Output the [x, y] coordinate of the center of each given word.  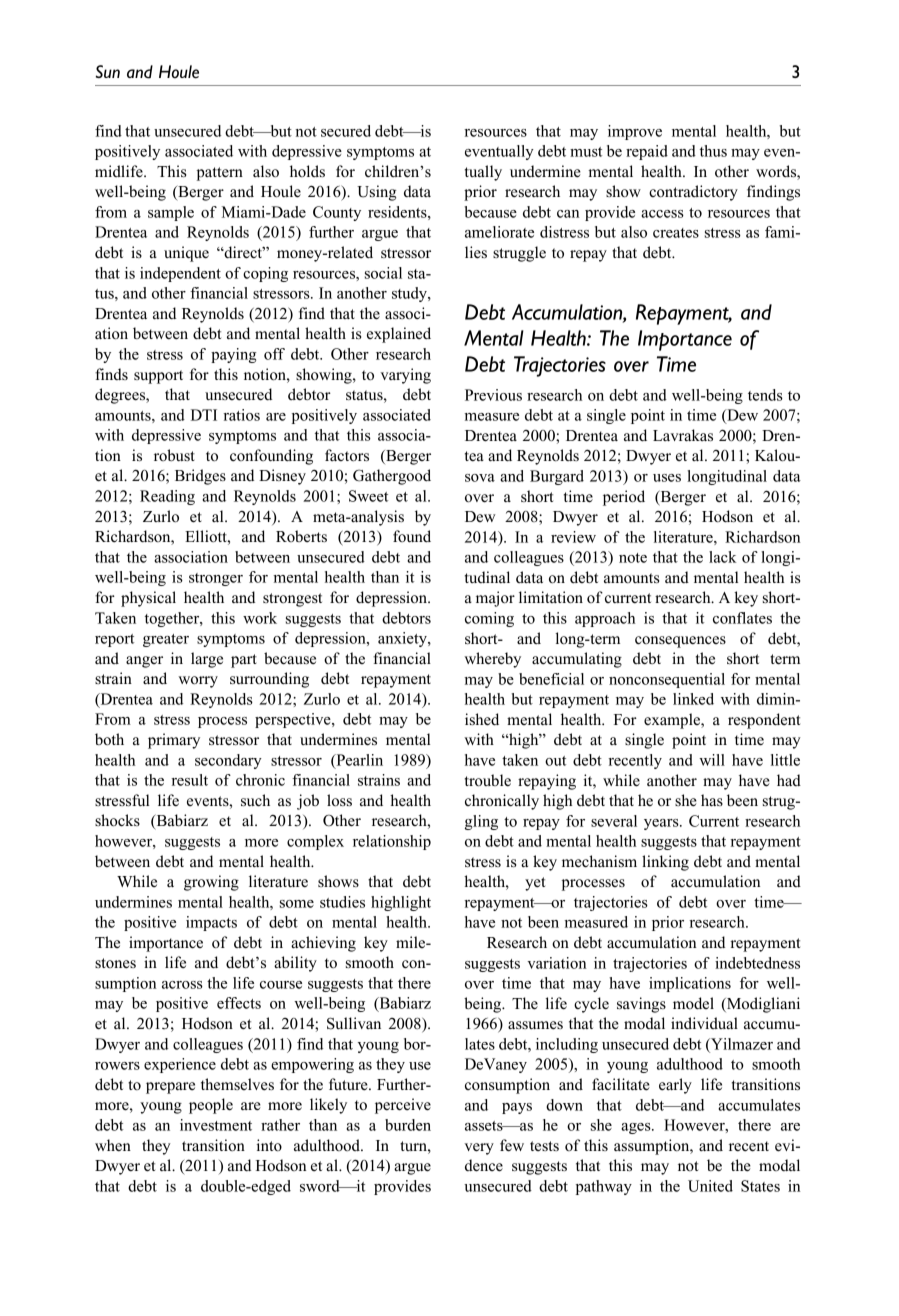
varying [405, 376]
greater [166, 640]
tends [765, 395]
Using [376, 193]
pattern [220, 174]
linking [665, 863]
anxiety [403, 639]
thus [713, 151]
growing [211, 883]
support [158, 377]
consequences [680, 642]
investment [216, 1125]
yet [535, 884]
